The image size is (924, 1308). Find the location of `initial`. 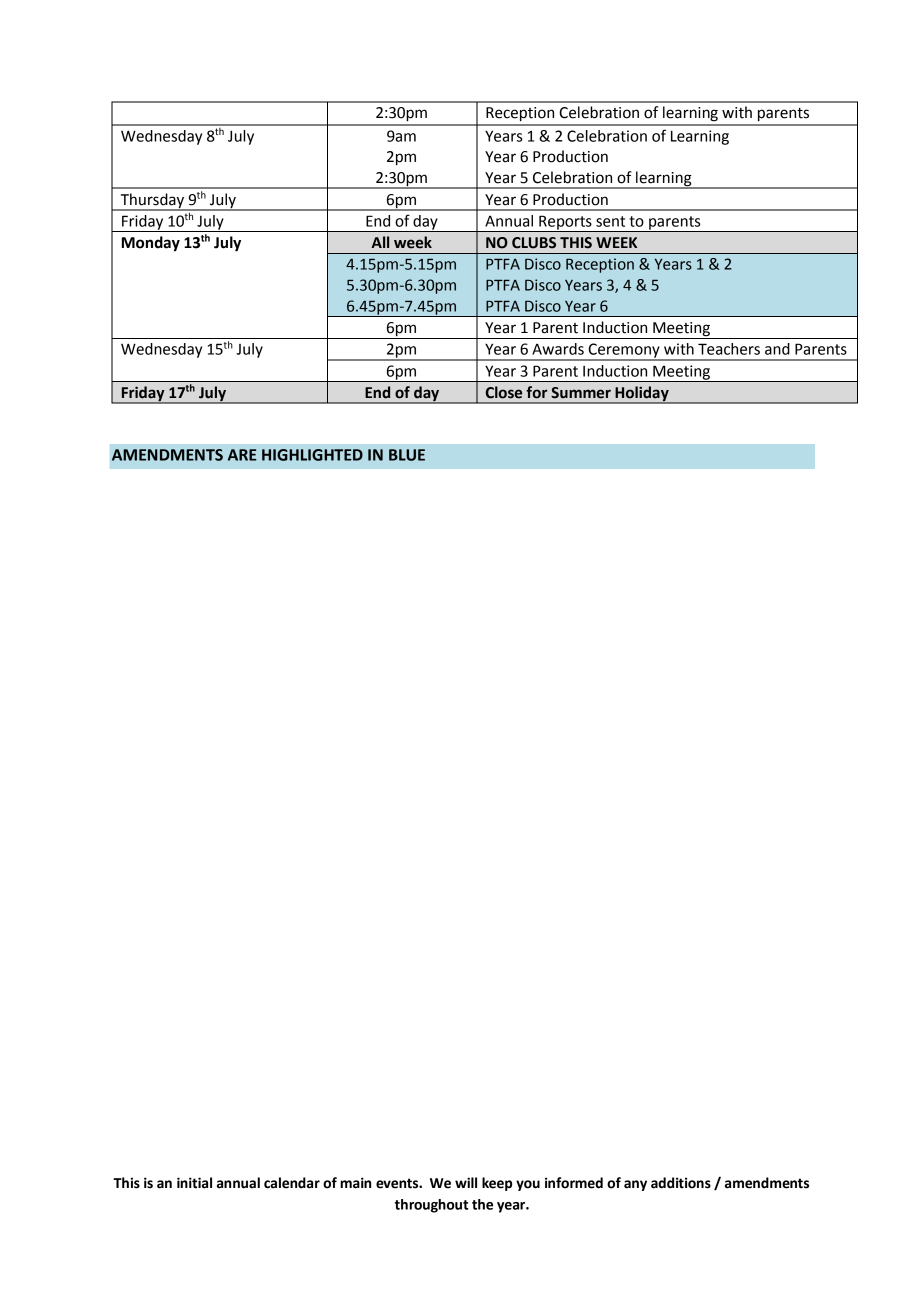

initial is located at coordinates (194, 1183).
